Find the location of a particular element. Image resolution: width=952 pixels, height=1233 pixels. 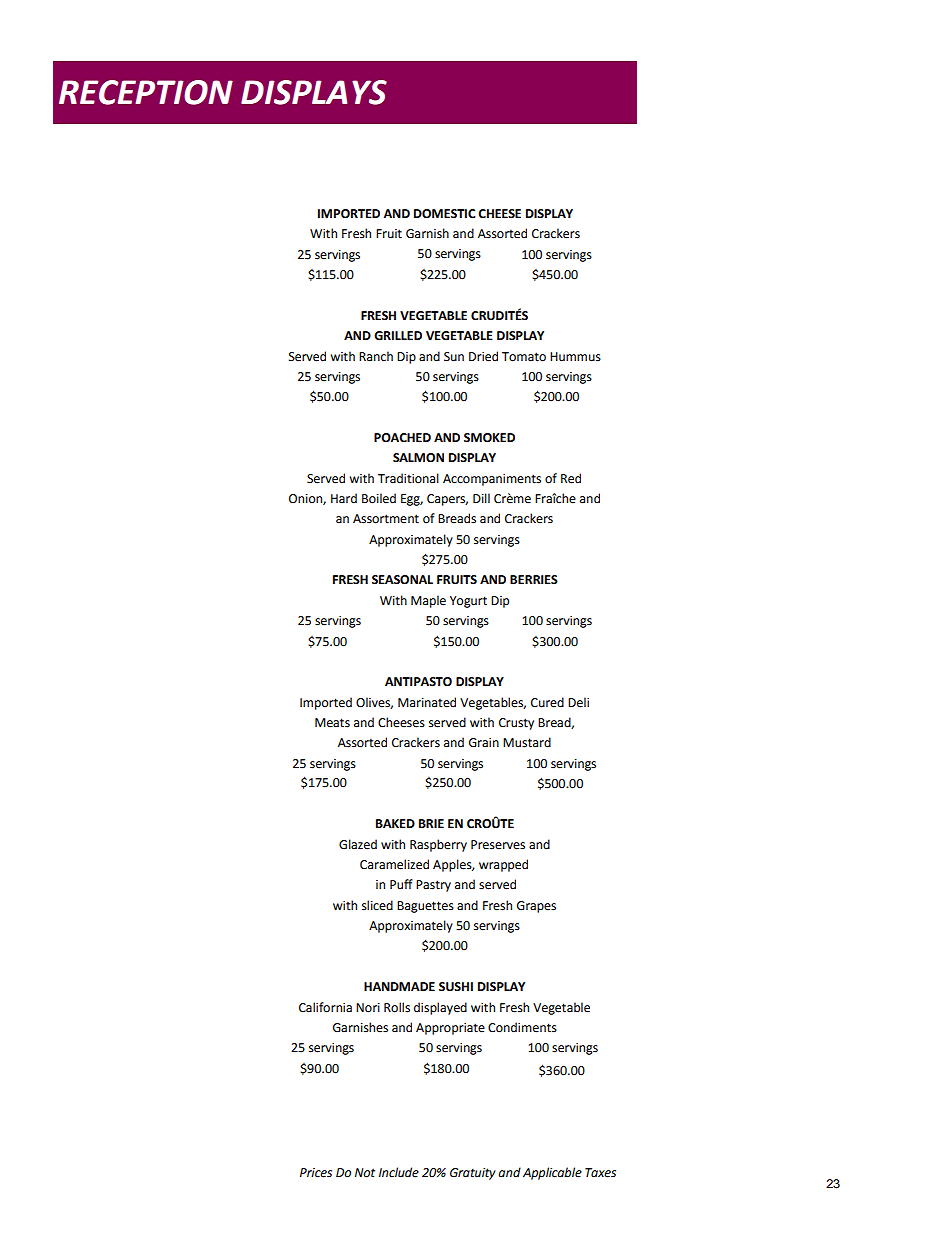

DOMESTIC is located at coordinates (444, 214).
